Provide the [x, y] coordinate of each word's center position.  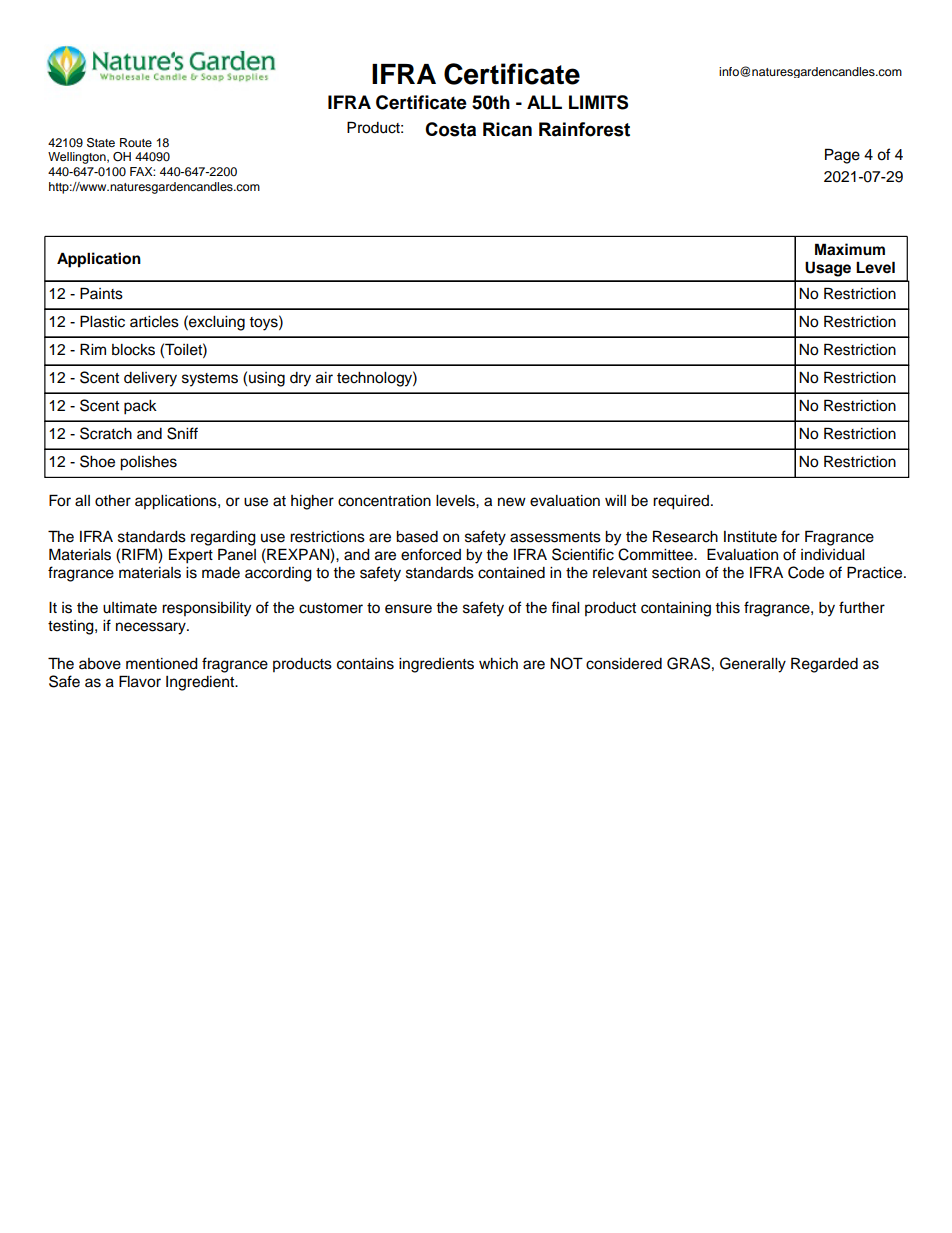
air [324, 378]
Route [136, 142]
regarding [223, 538]
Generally [753, 665]
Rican [507, 129]
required [681, 502]
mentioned [162, 664]
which [498, 664]
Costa [450, 129]
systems [210, 380]
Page [842, 156]
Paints [101, 293]
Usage [828, 269]
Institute [750, 537]
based [417, 537]
